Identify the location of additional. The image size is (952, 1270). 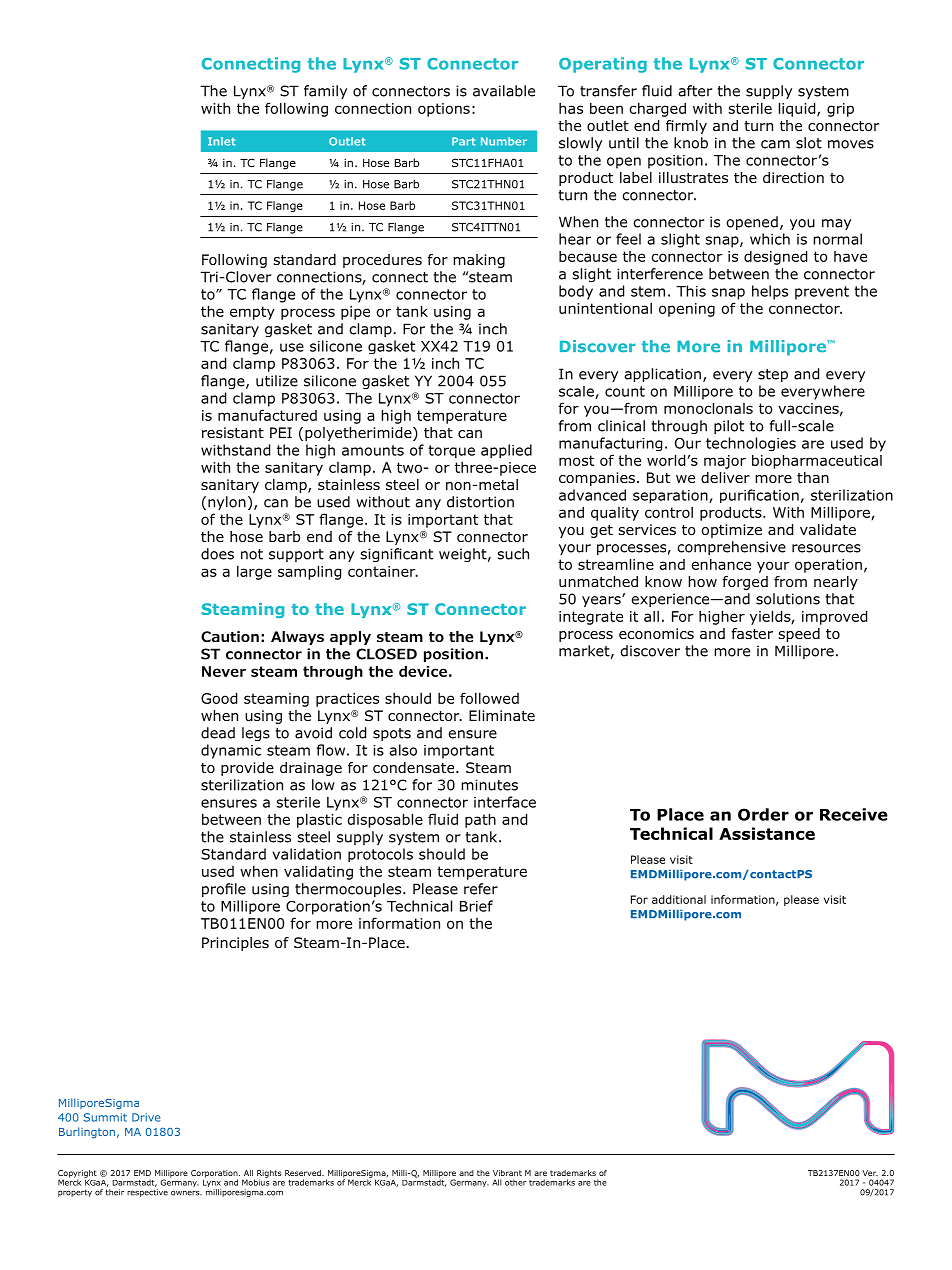
(679, 899).
